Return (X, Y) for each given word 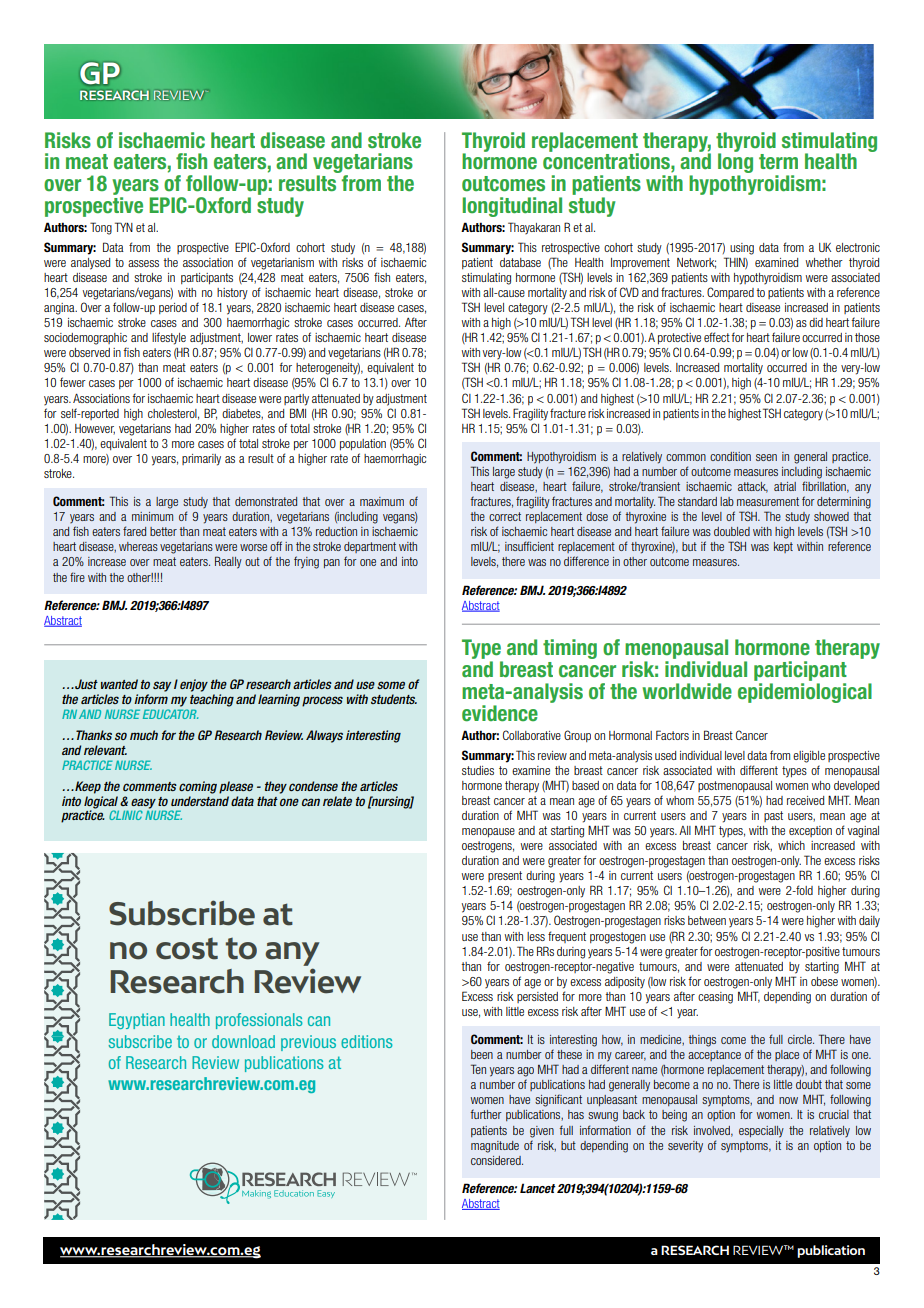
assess (143, 263)
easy (143, 804)
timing (570, 649)
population (363, 444)
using (742, 249)
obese (824, 981)
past (773, 816)
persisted (537, 997)
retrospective (571, 248)
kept (783, 547)
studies (478, 770)
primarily (201, 460)
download (243, 1041)
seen (766, 457)
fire (77, 577)
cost (187, 949)
